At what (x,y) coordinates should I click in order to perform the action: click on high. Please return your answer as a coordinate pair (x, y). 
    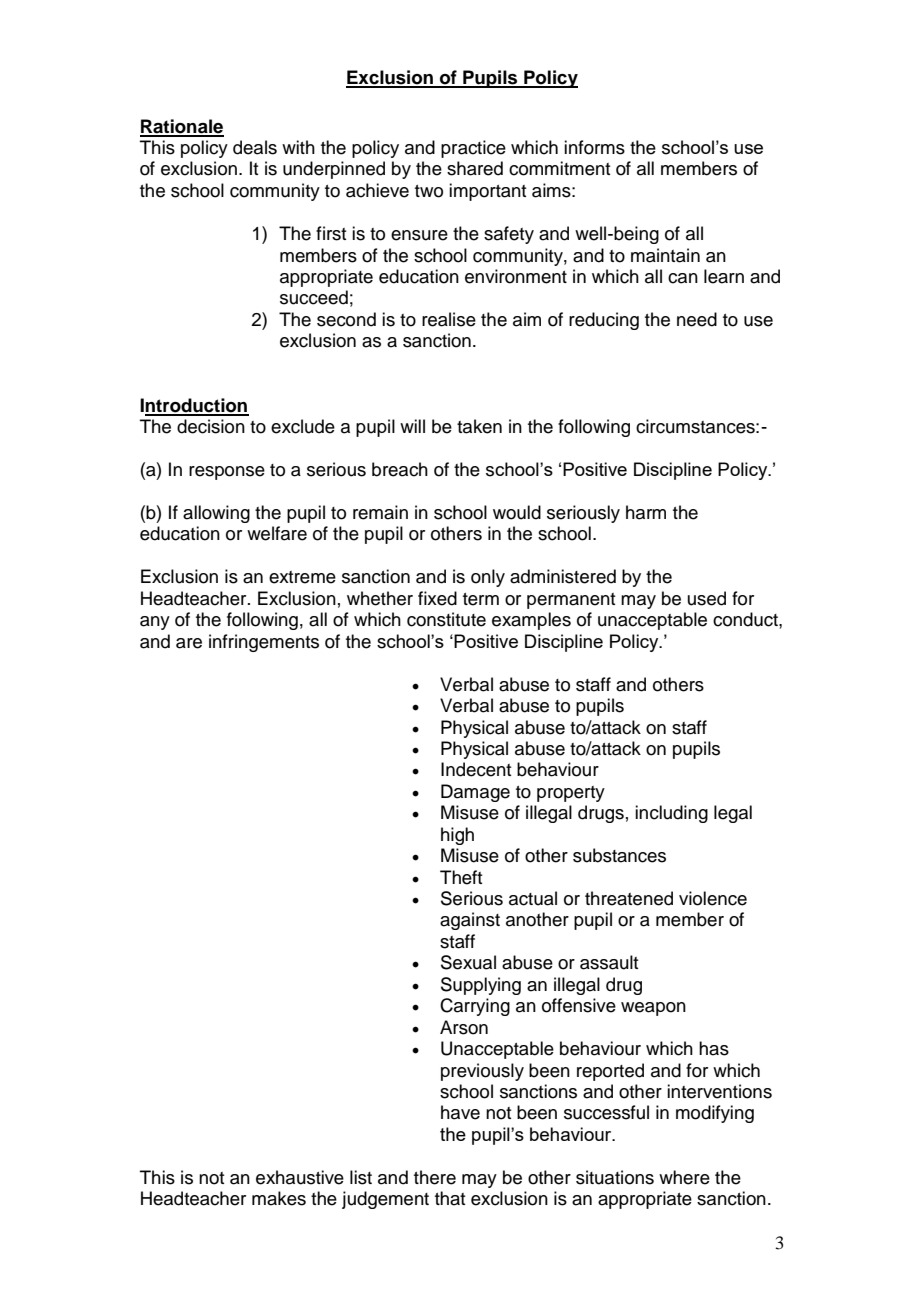
    Looking at the image, I should click on (457, 836).
